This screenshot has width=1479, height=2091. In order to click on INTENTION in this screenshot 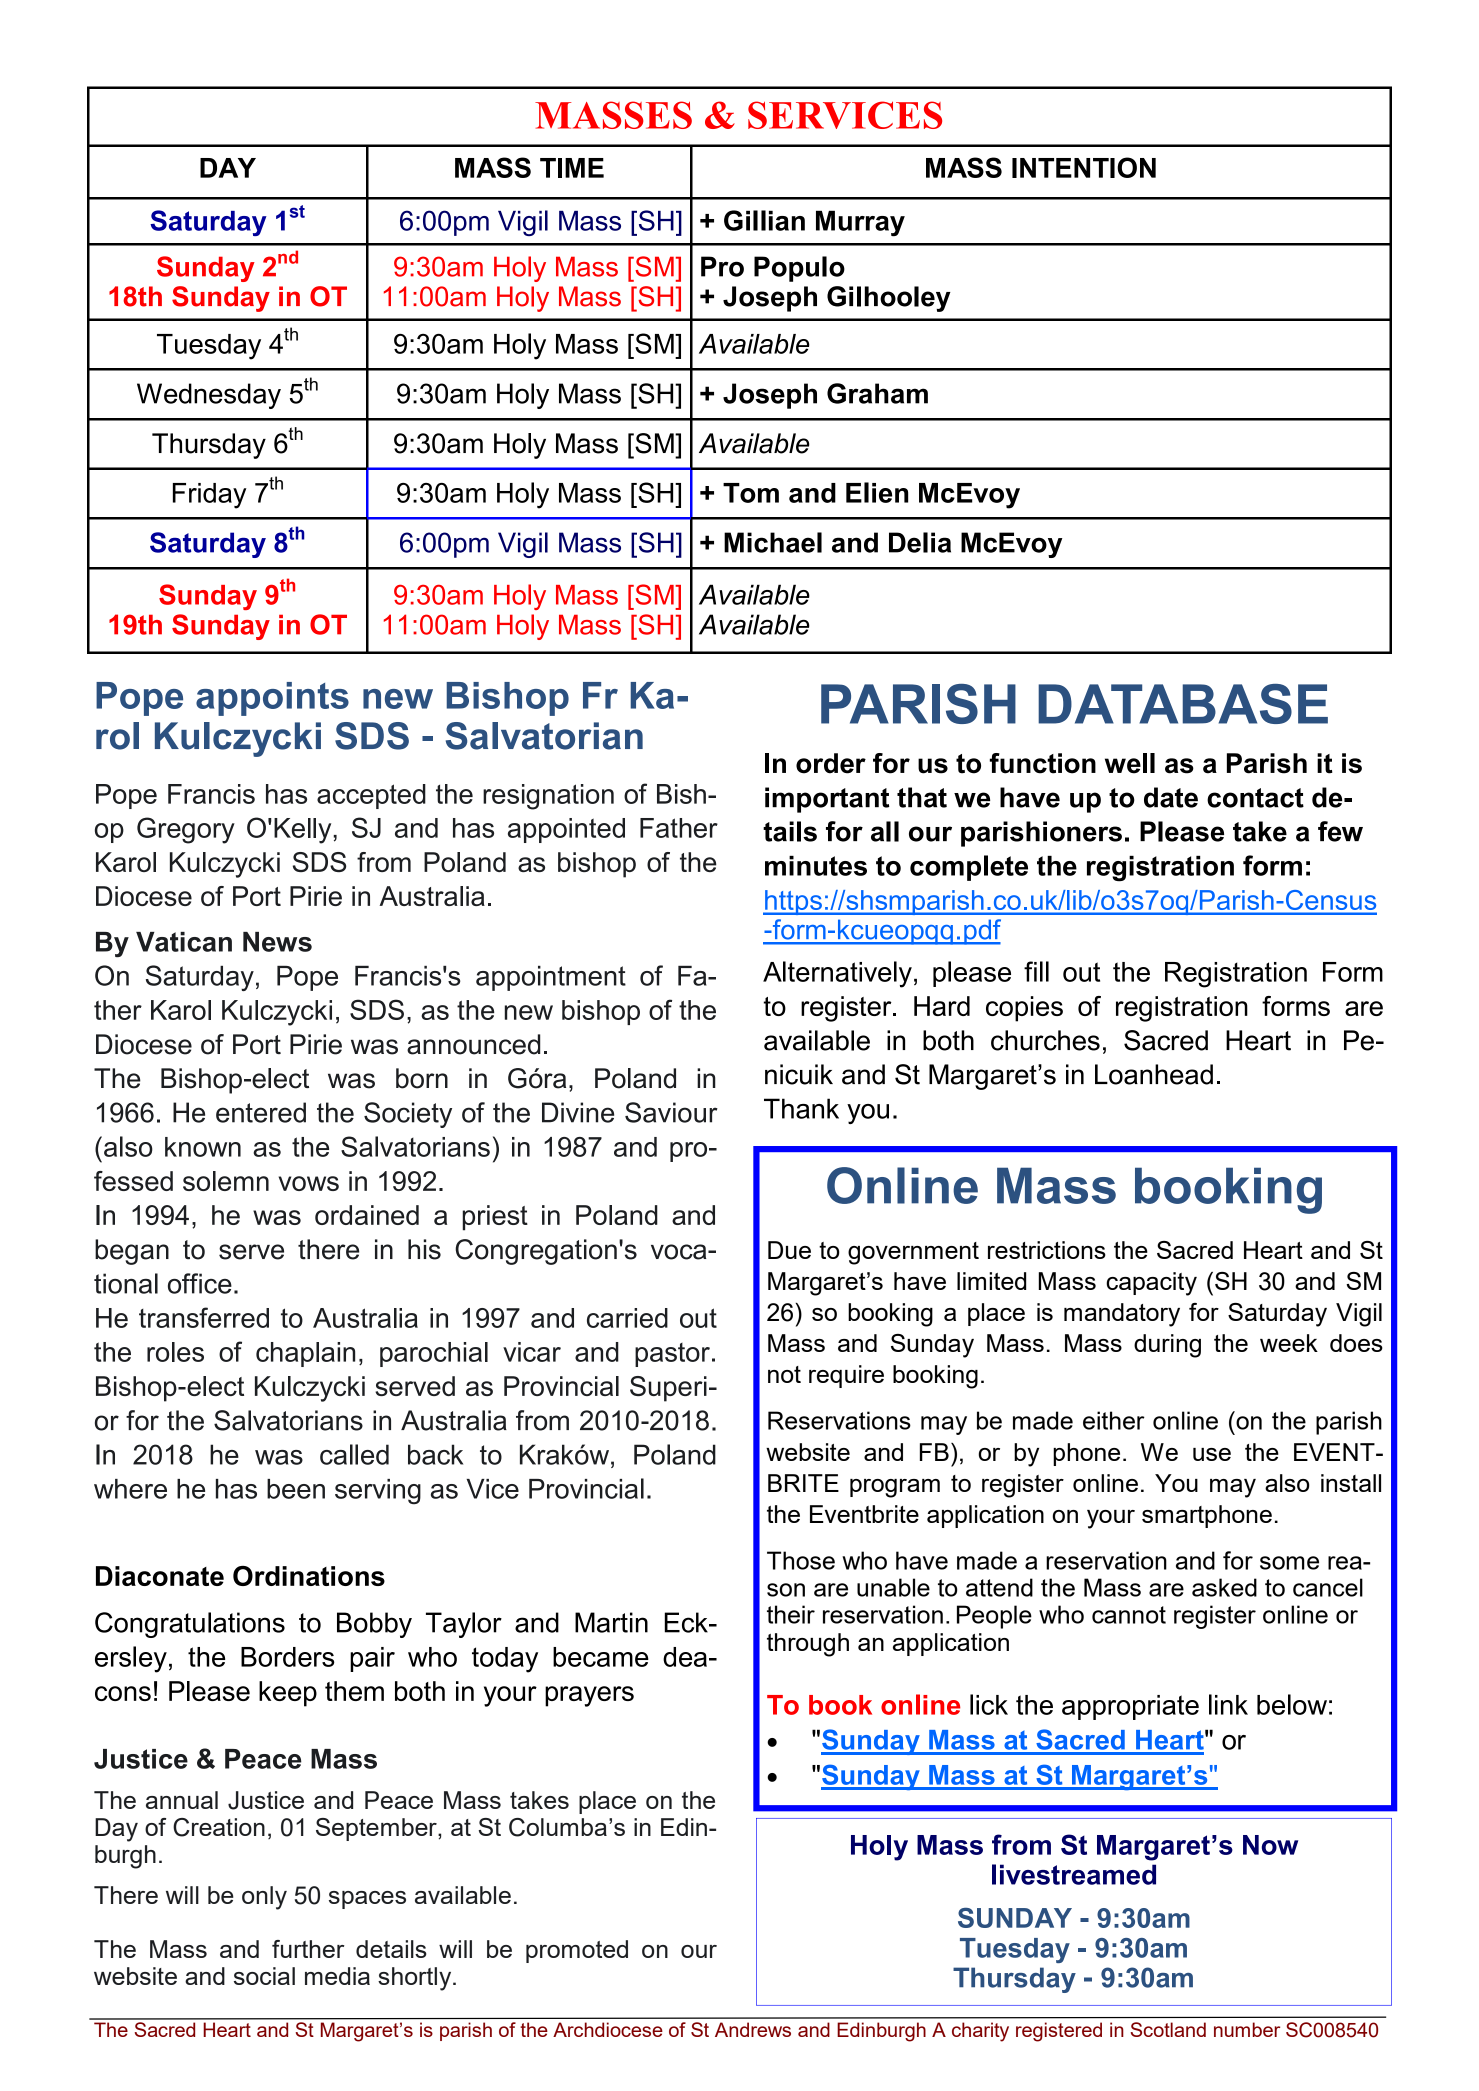, I will do `click(1084, 167)`.
